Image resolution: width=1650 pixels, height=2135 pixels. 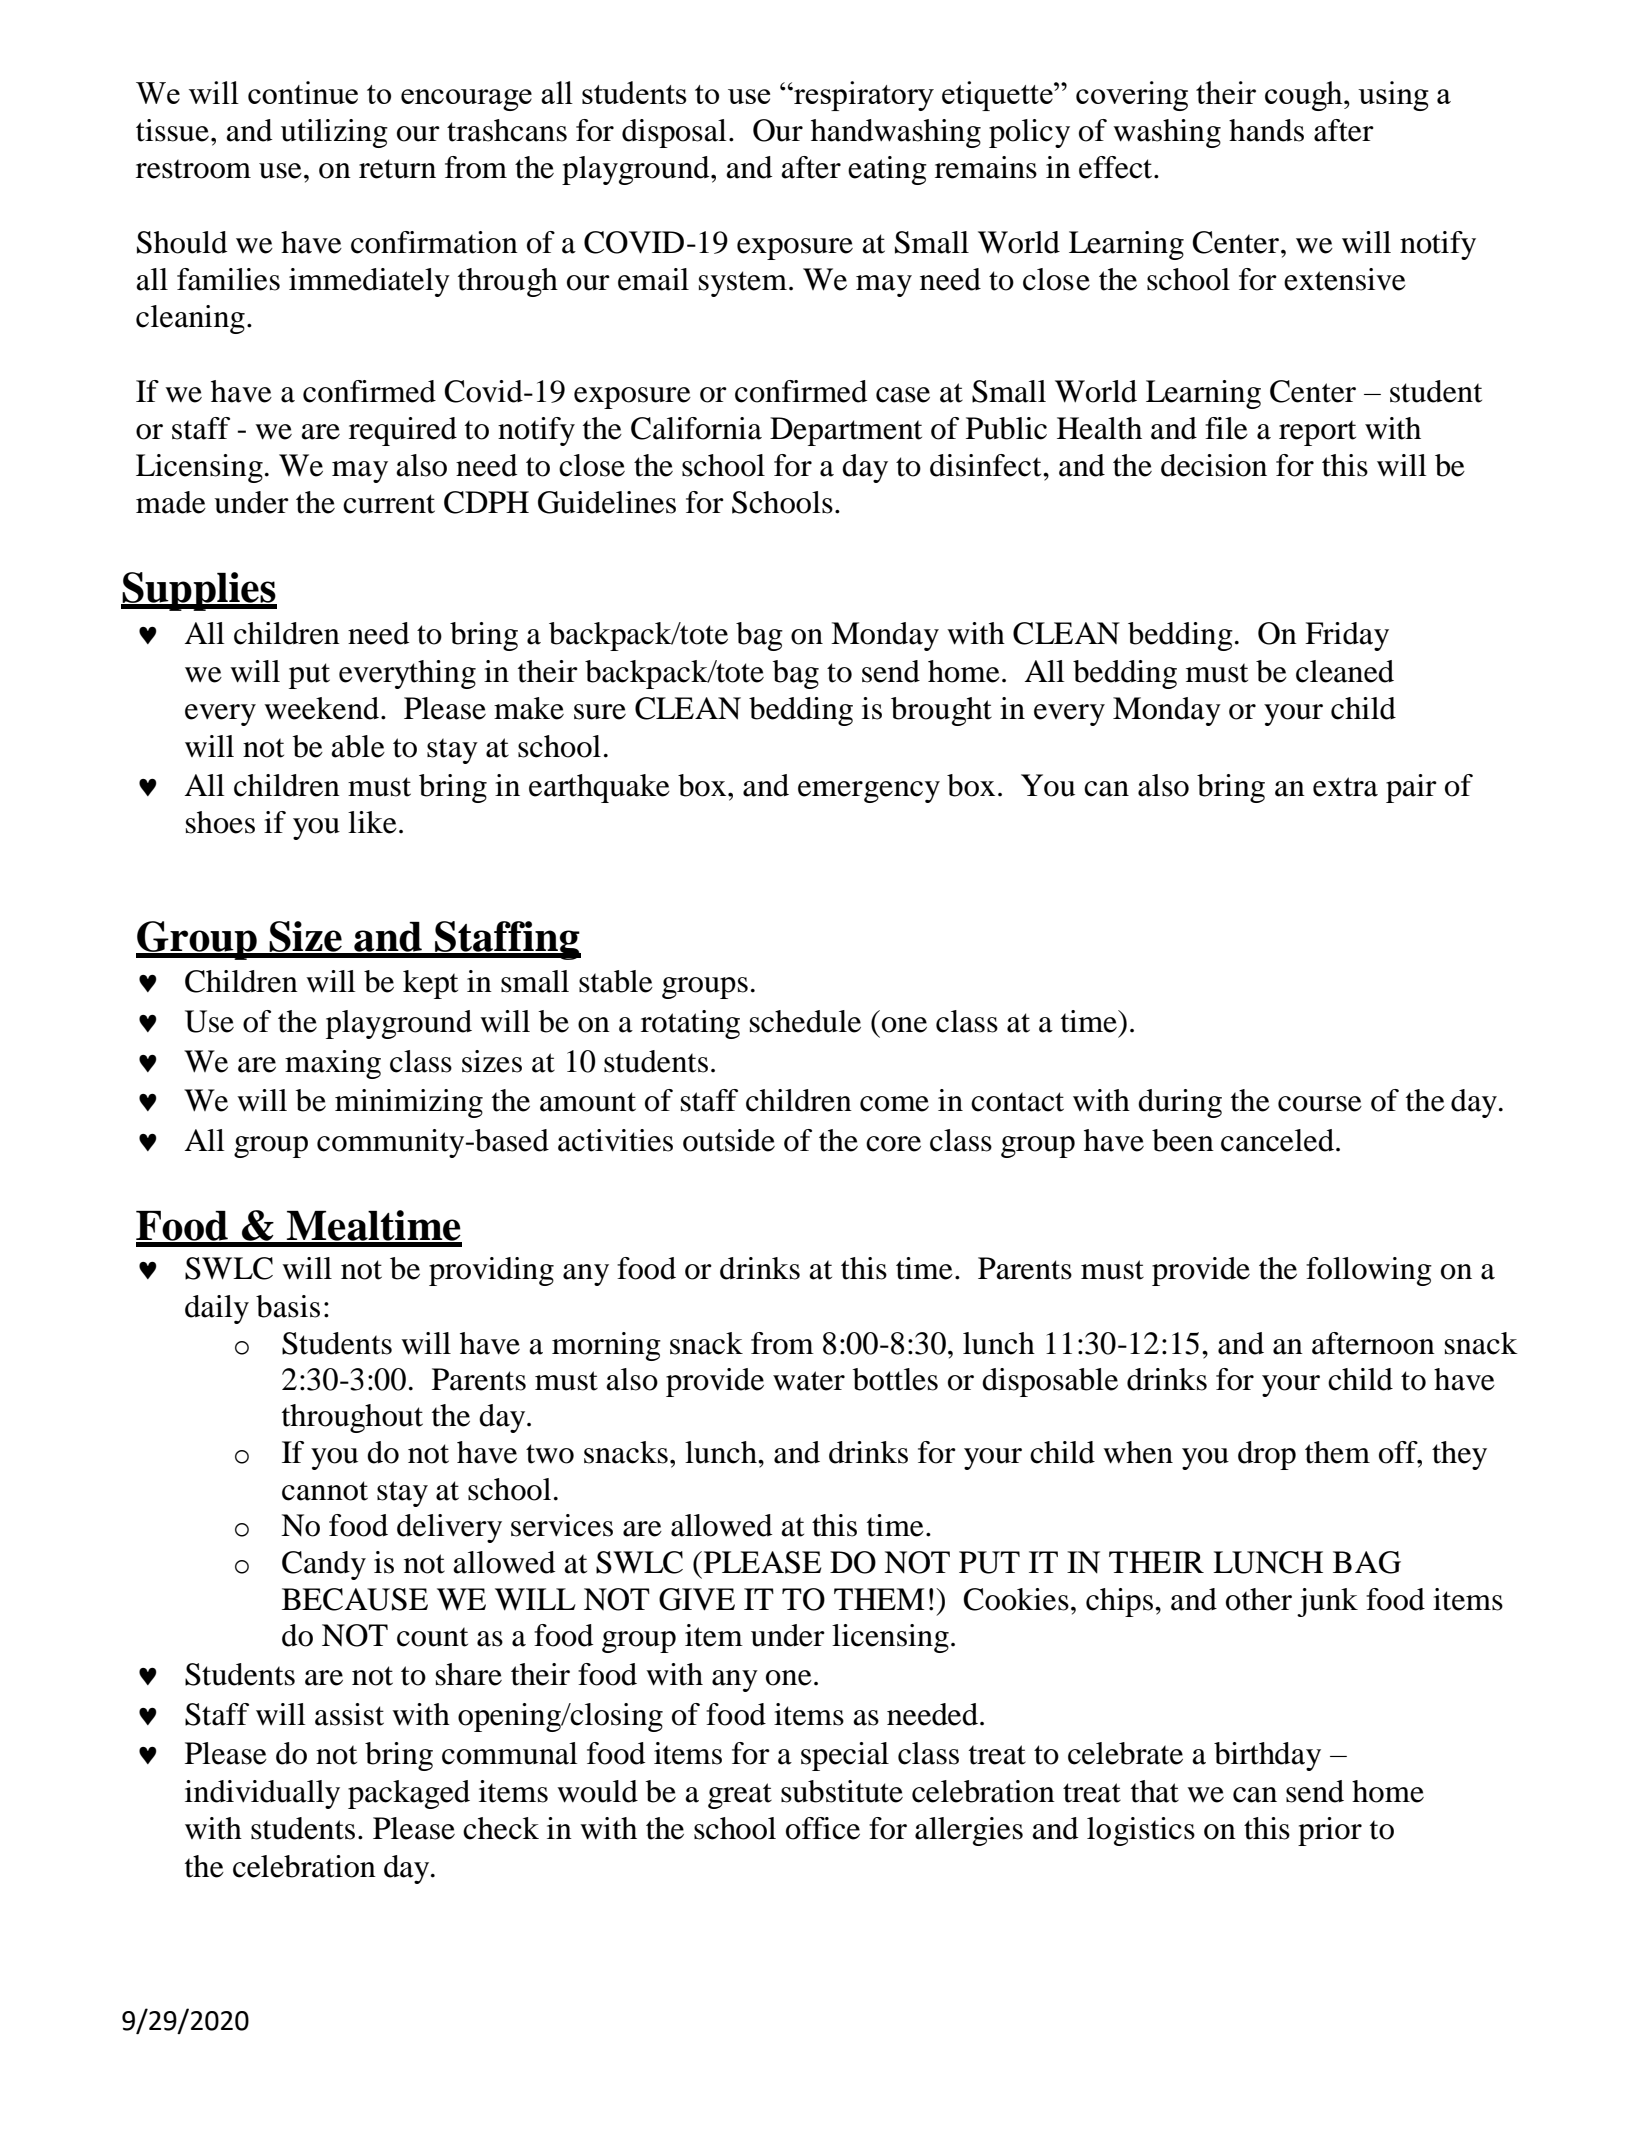 What do you see at coordinates (430, 984) in the document?
I see `kept` at bounding box center [430, 984].
